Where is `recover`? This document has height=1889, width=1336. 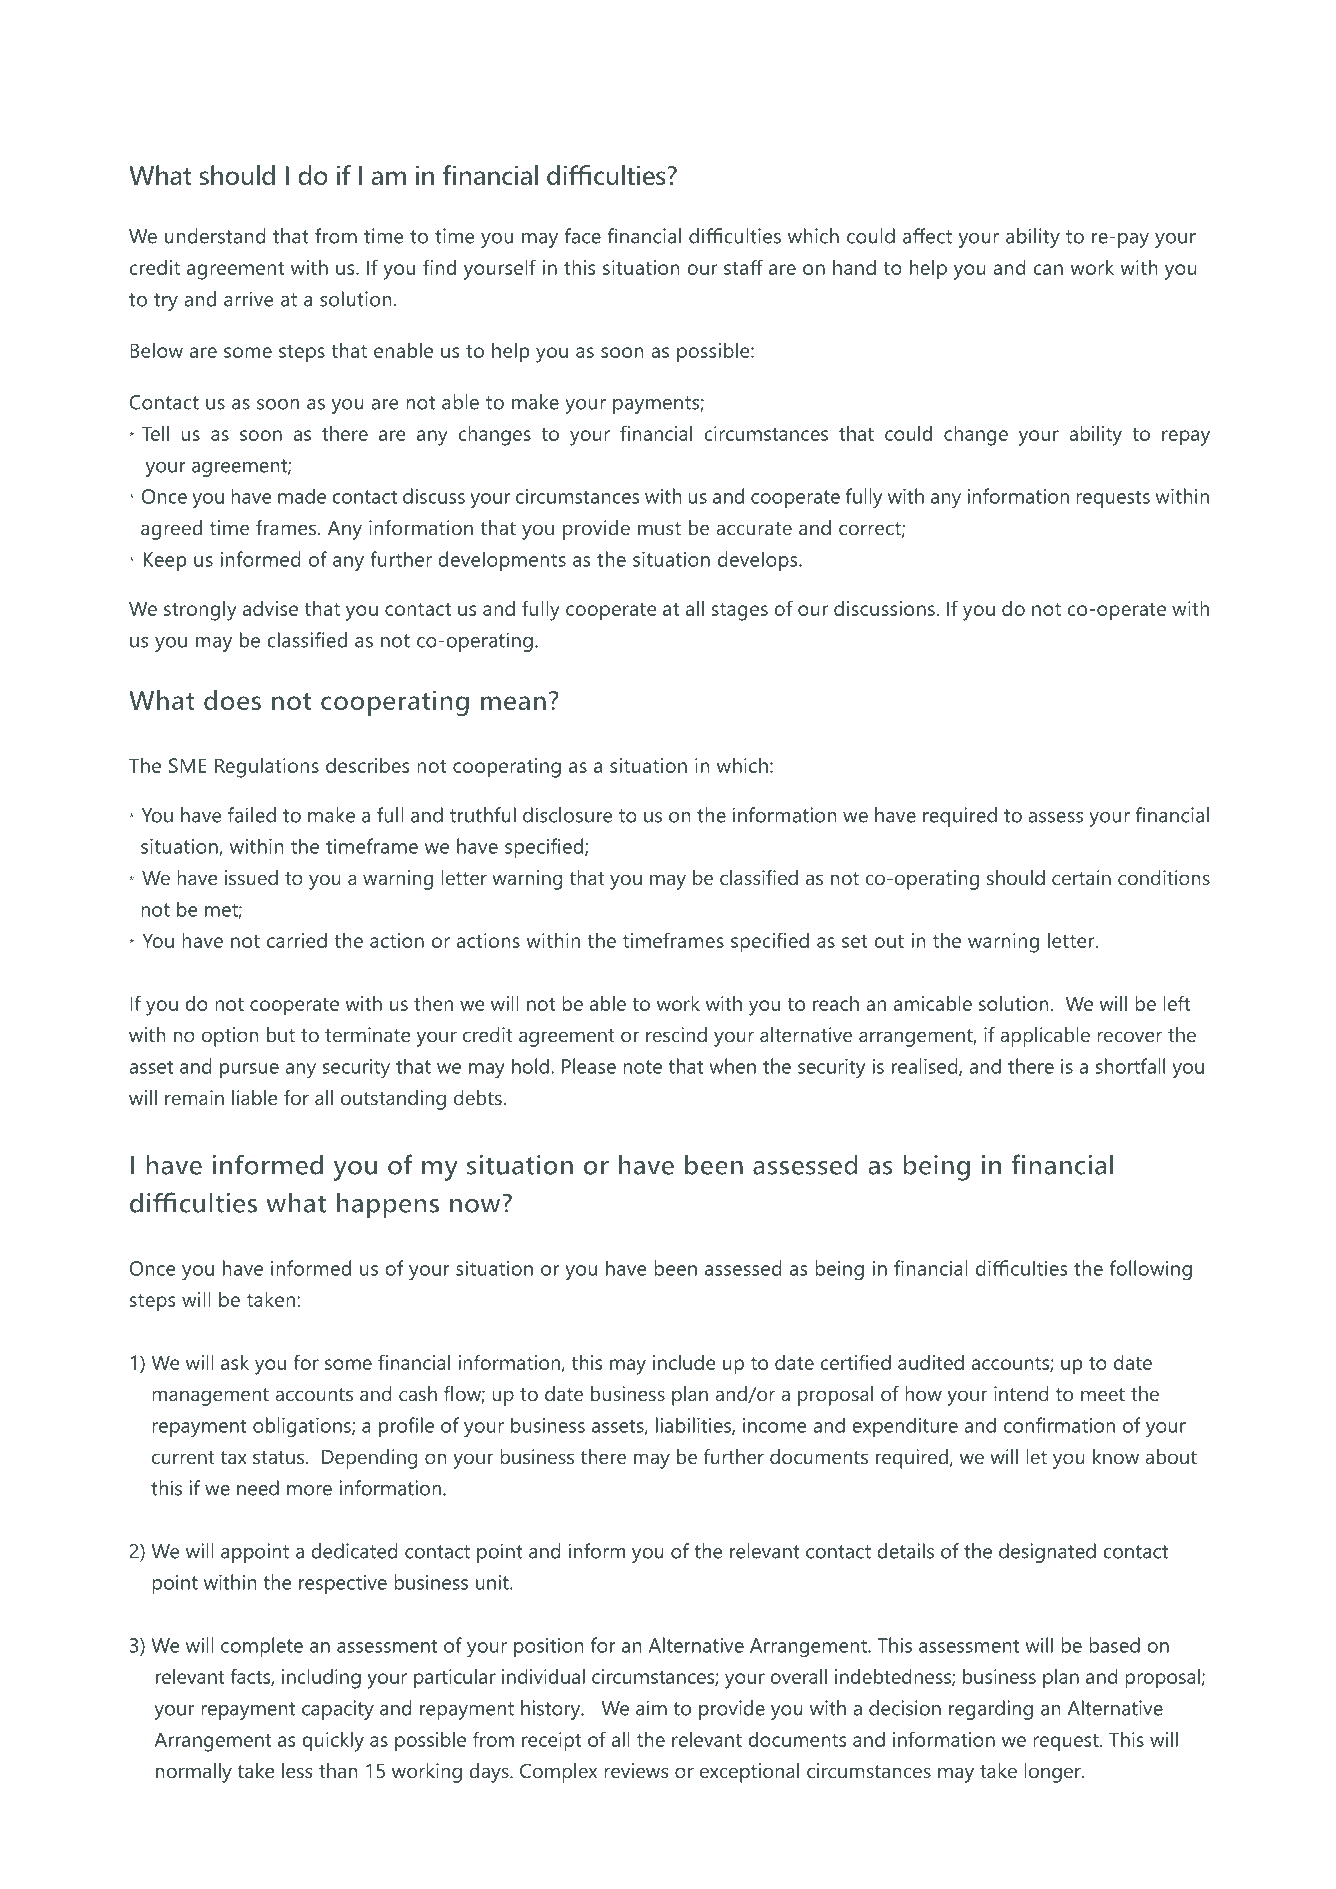 recover is located at coordinates (1129, 1036).
